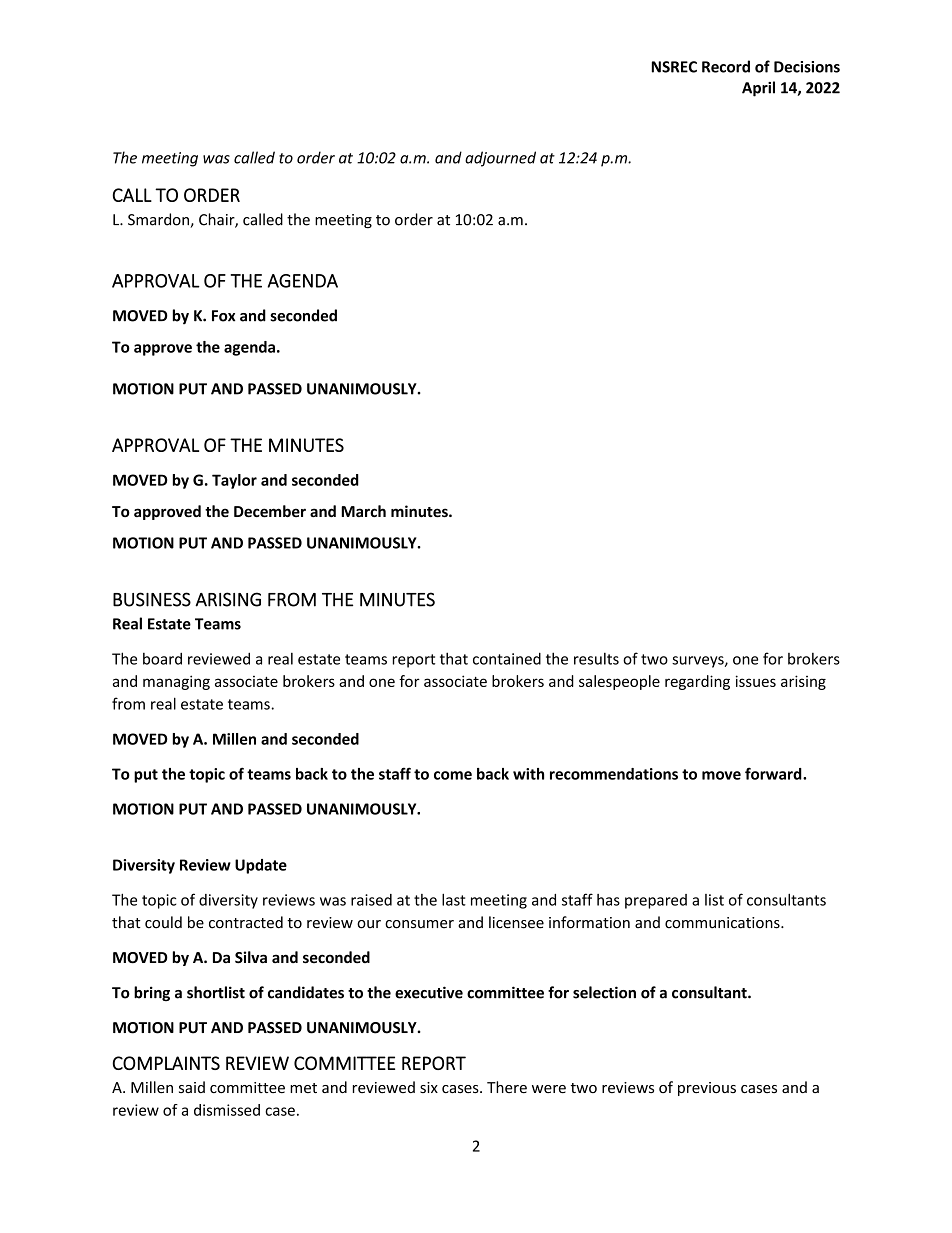 Image resolution: width=952 pixels, height=1233 pixels. Describe the element at coordinates (507, 1087) in the screenshot. I see `There` at that location.
